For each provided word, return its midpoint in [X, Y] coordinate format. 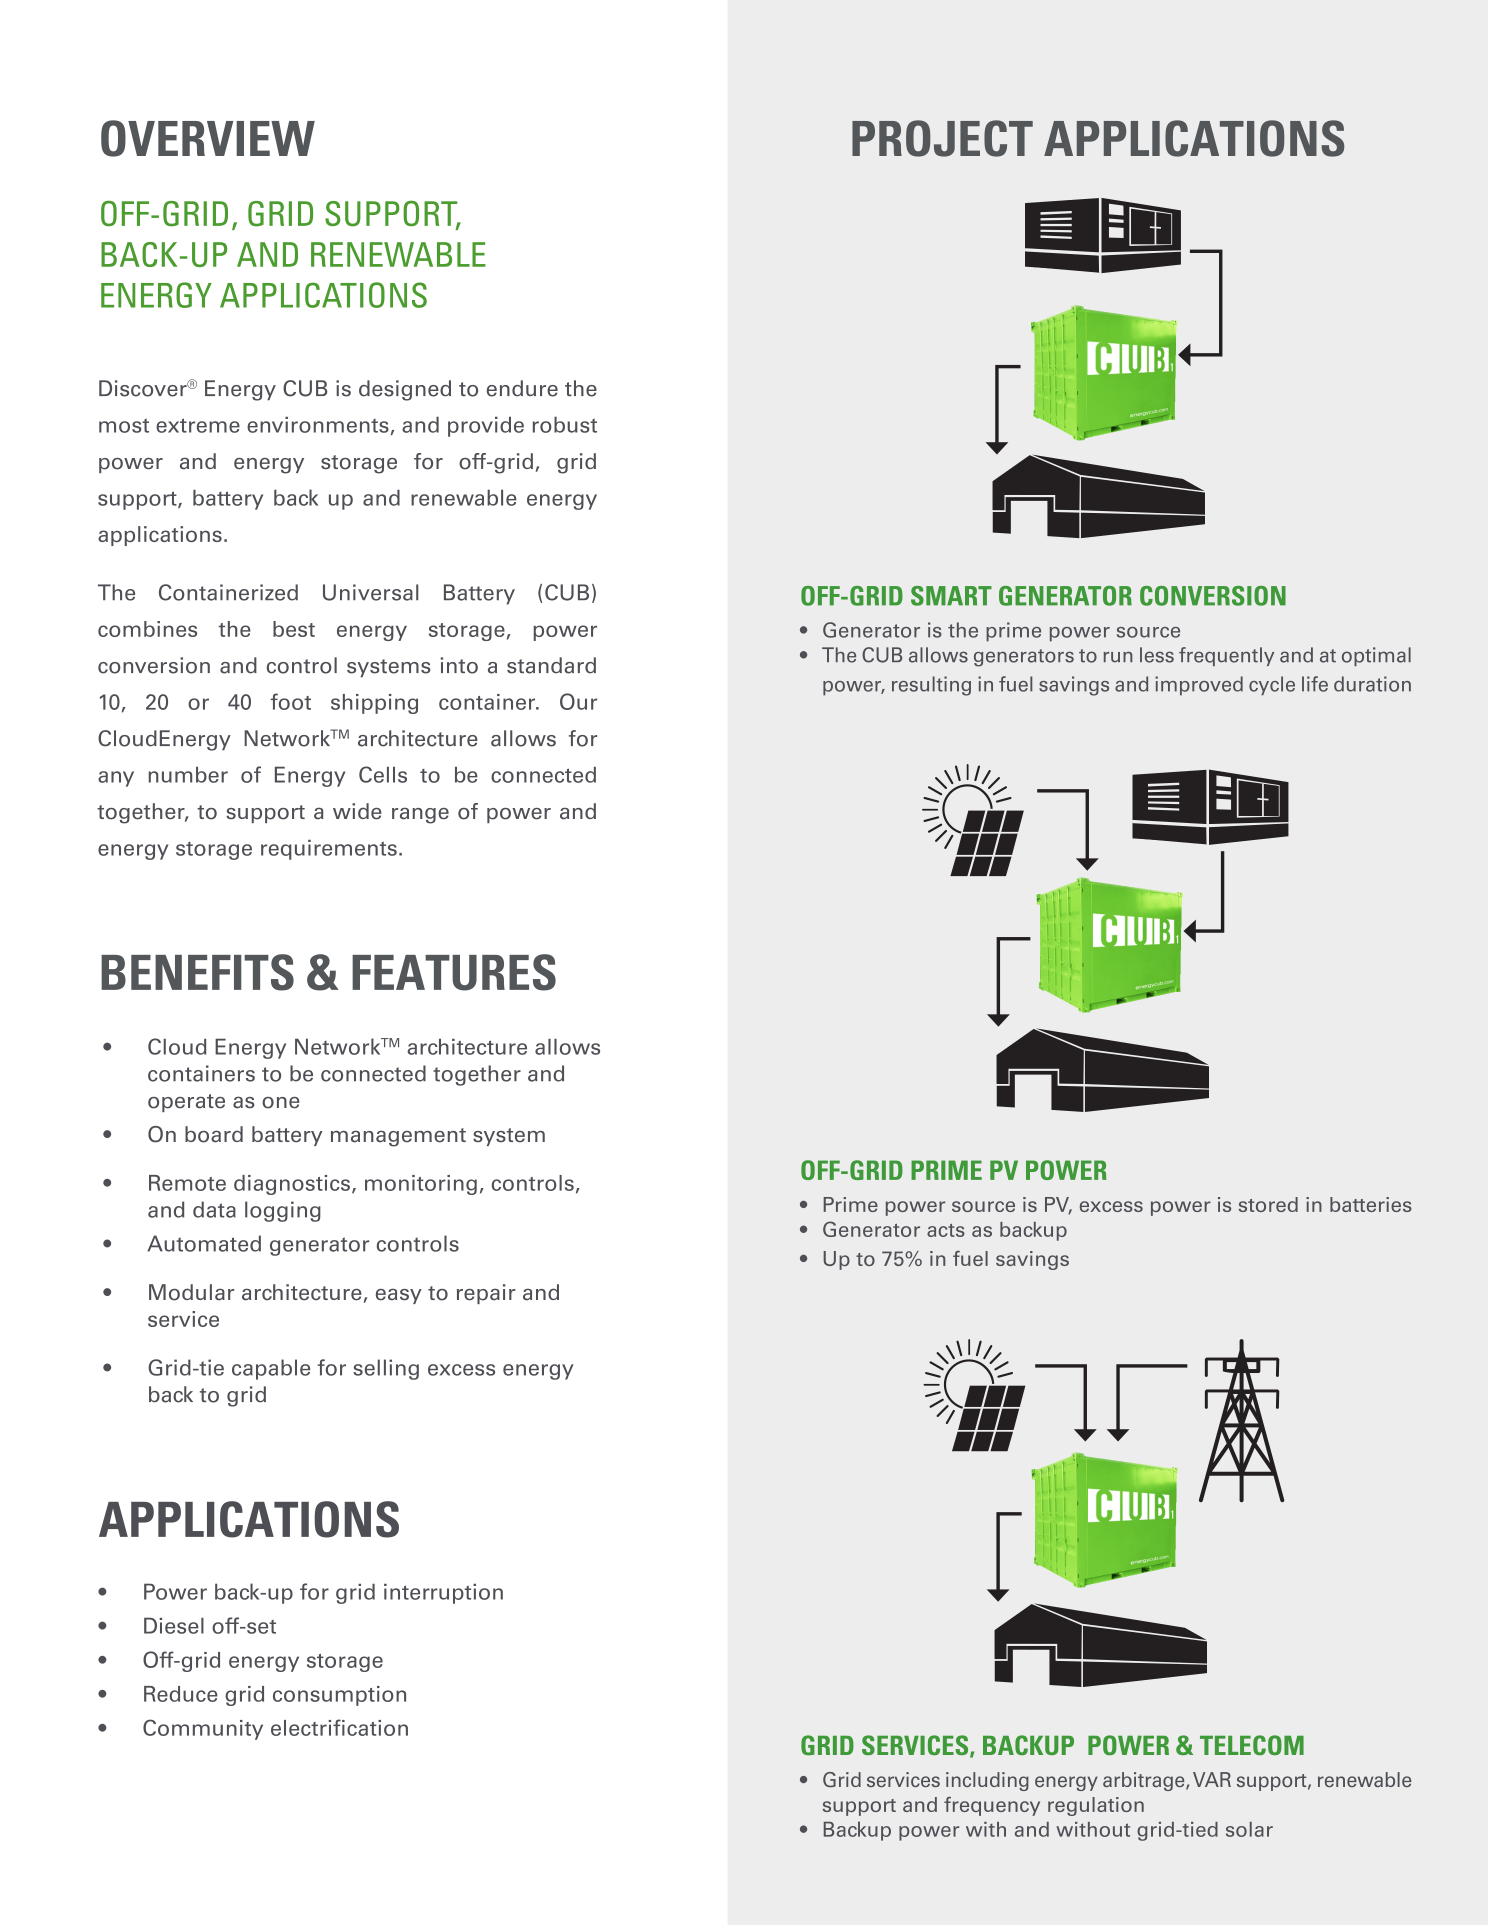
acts [946, 1230]
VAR [1212, 1779]
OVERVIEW [208, 138]
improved [1199, 686]
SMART [951, 596]
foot [291, 701]
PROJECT [942, 138]
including [987, 1781]
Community [203, 1729]
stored [1268, 1204]
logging [283, 1211]
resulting [931, 686]
